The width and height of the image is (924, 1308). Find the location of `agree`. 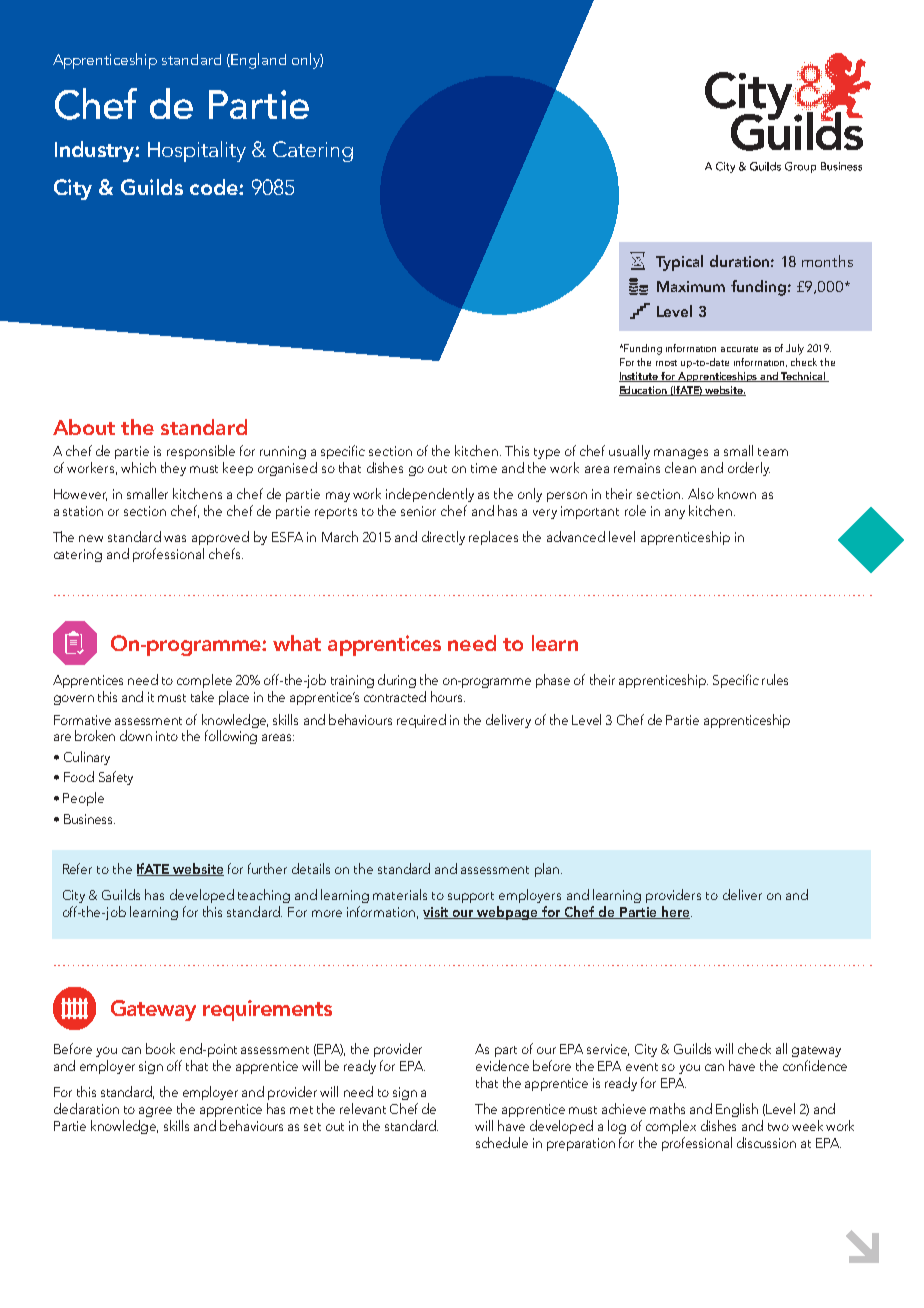

agree is located at coordinates (155, 1112).
